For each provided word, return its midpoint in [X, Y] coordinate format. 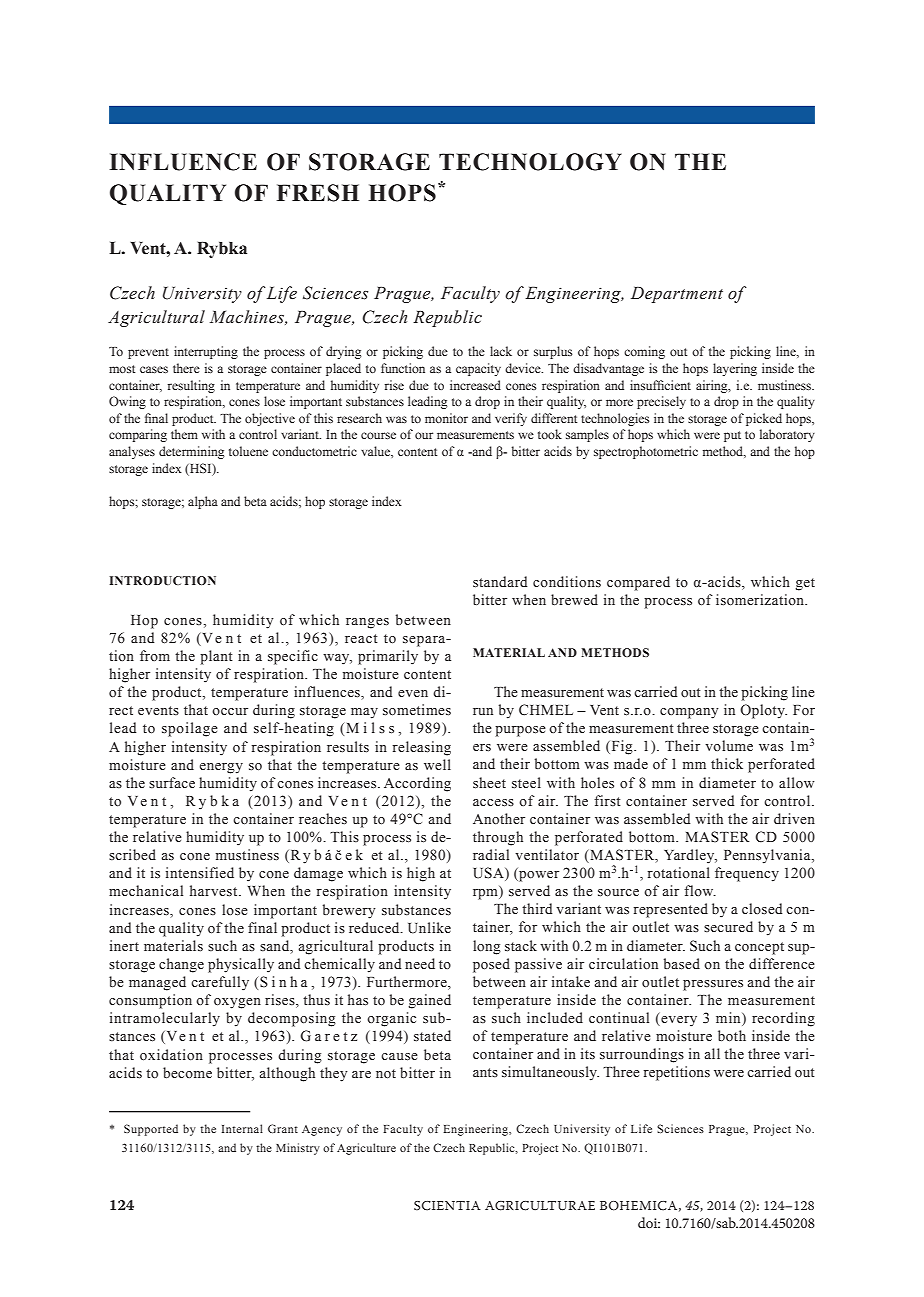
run [483, 711]
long [487, 947]
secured [728, 926]
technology [530, 162]
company [689, 713]
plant [216, 657]
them [184, 434]
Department [677, 295]
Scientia [447, 1206]
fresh [318, 193]
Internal [242, 1128]
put [732, 436]
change [181, 965]
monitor [446, 418]
